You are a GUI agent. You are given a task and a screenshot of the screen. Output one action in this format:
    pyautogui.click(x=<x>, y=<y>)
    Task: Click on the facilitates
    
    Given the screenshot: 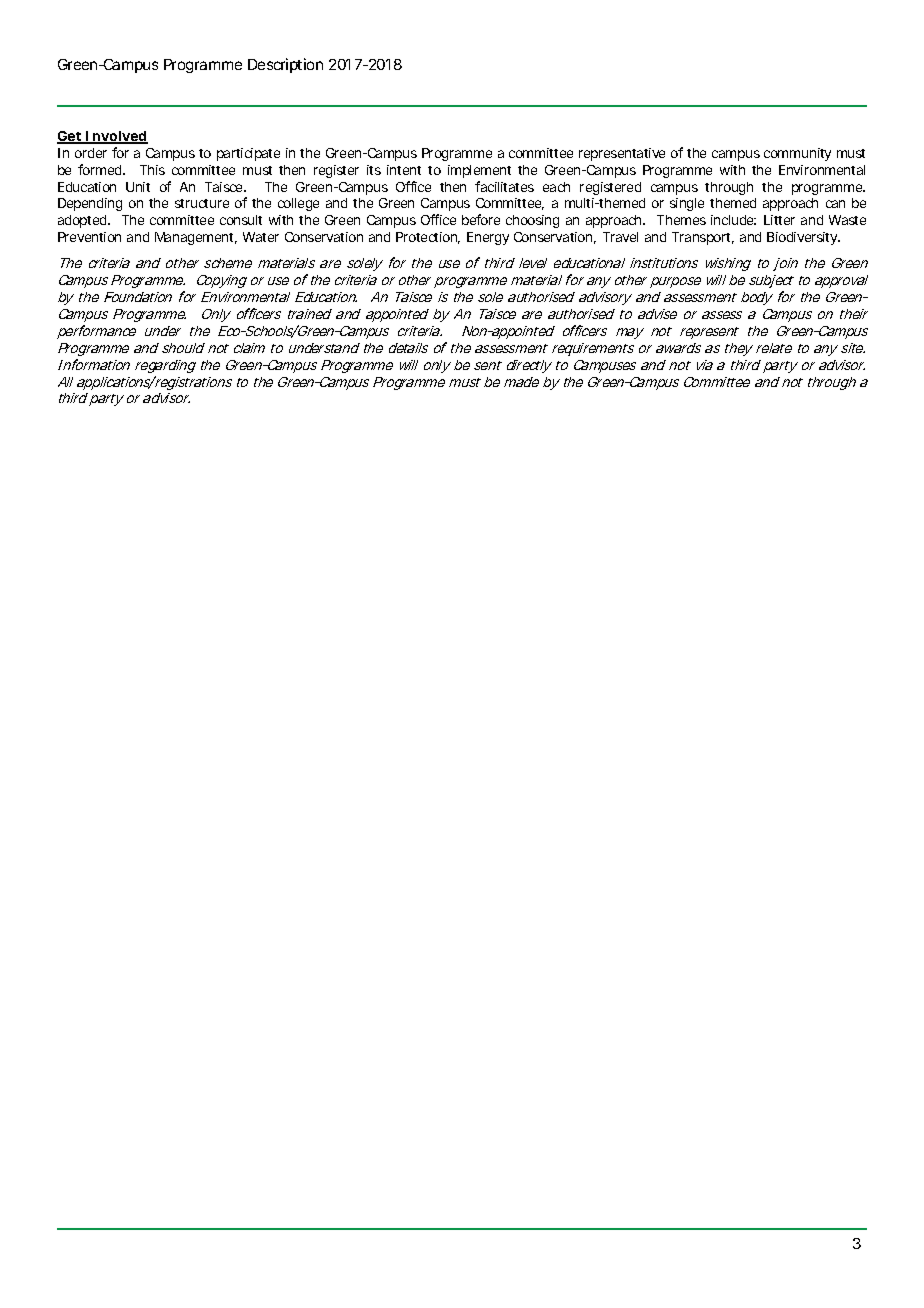 What is the action you would take?
    pyautogui.click(x=504, y=186)
